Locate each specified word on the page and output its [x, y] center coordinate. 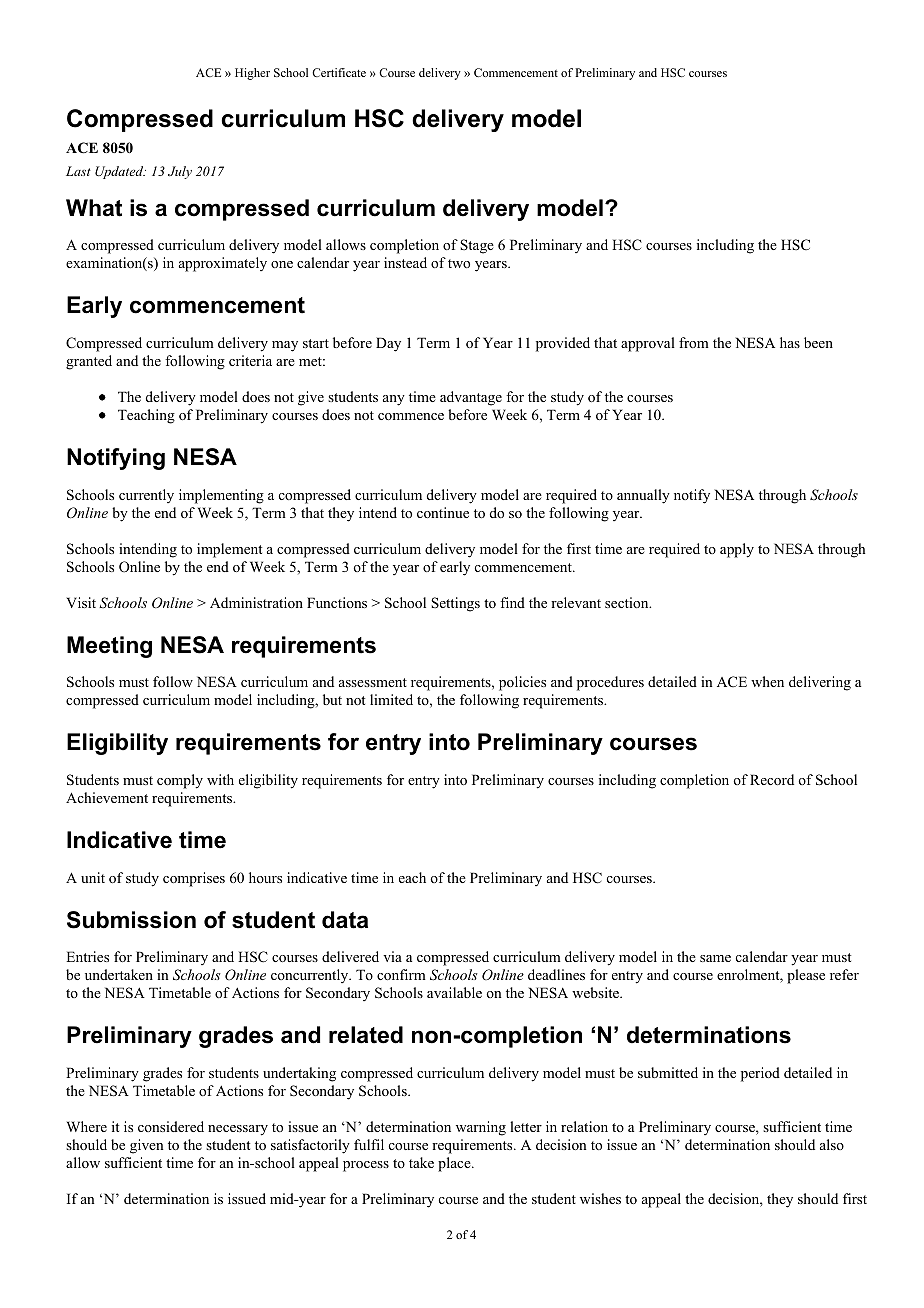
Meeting [109, 647]
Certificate [339, 72]
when [767, 681]
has [790, 342]
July [180, 172]
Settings [455, 604]
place [455, 1164]
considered [171, 1126]
